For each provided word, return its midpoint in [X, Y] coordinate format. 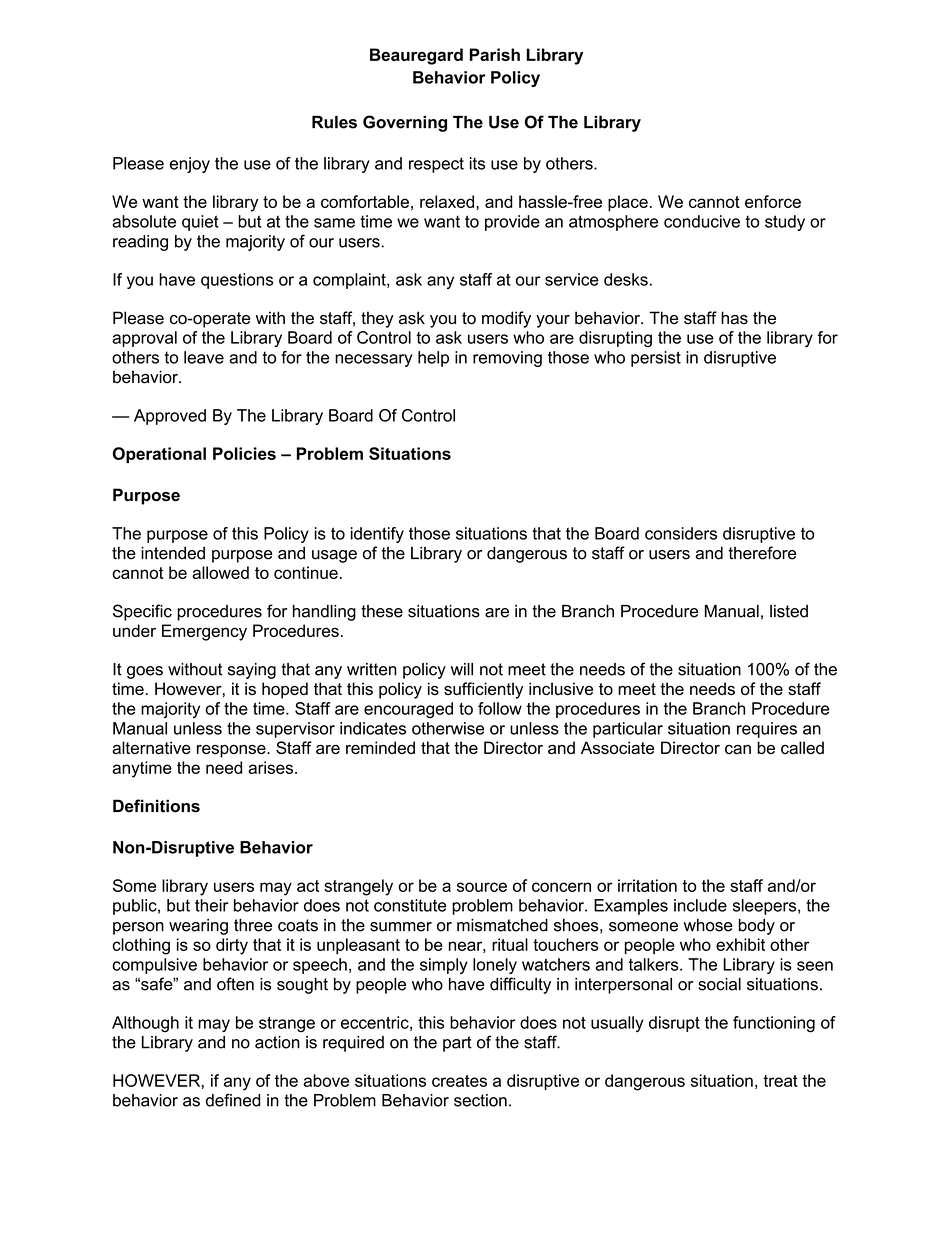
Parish [495, 54]
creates [459, 1081]
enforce [773, 201]
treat [780, 1081]
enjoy [190, 165]
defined [233, 1100]
